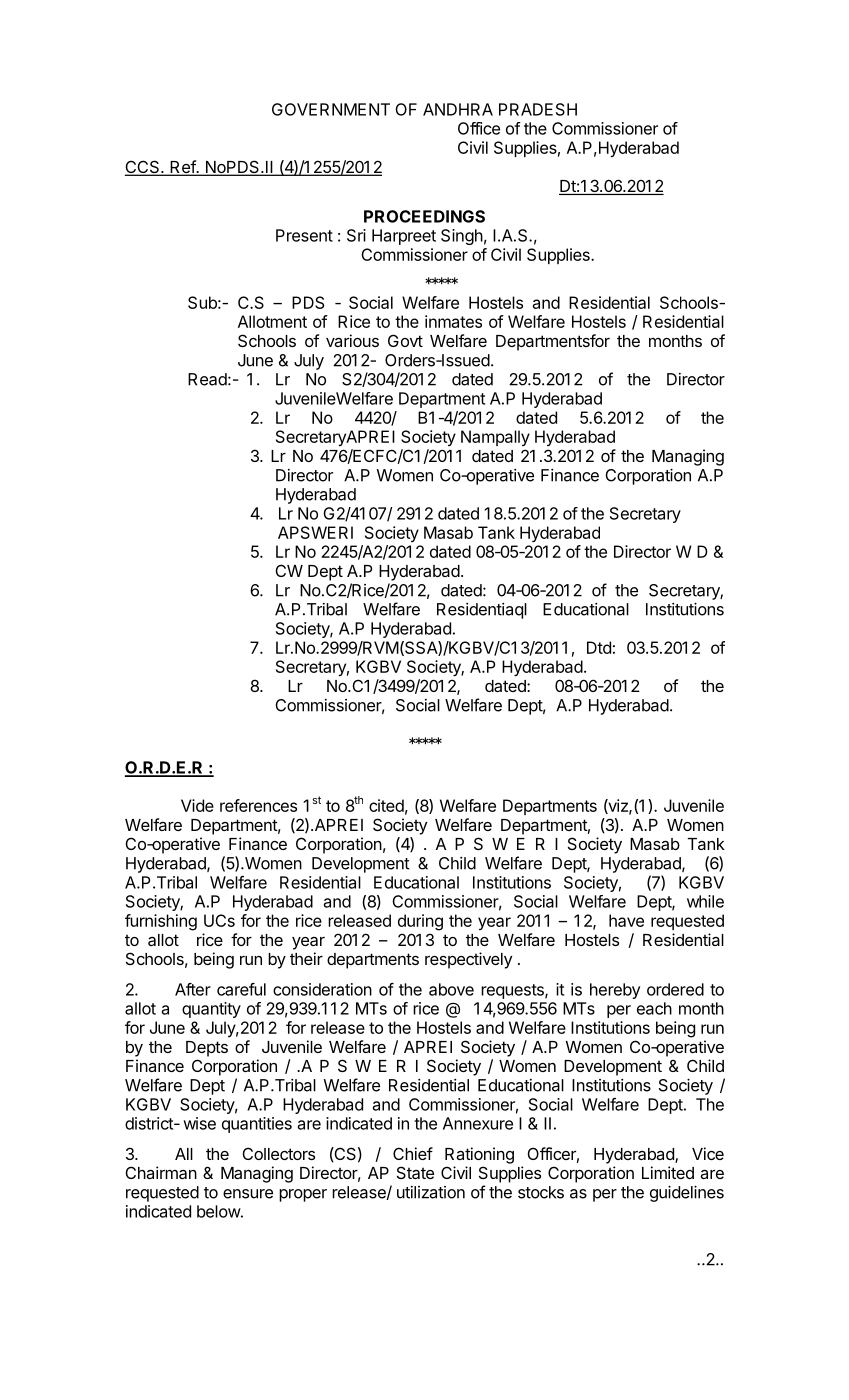 The width and height of the document is (849, 1400). What do you see at coordinates (248, 1194) in the document?
I see `ensure` at bounding box center [248, 1194].
